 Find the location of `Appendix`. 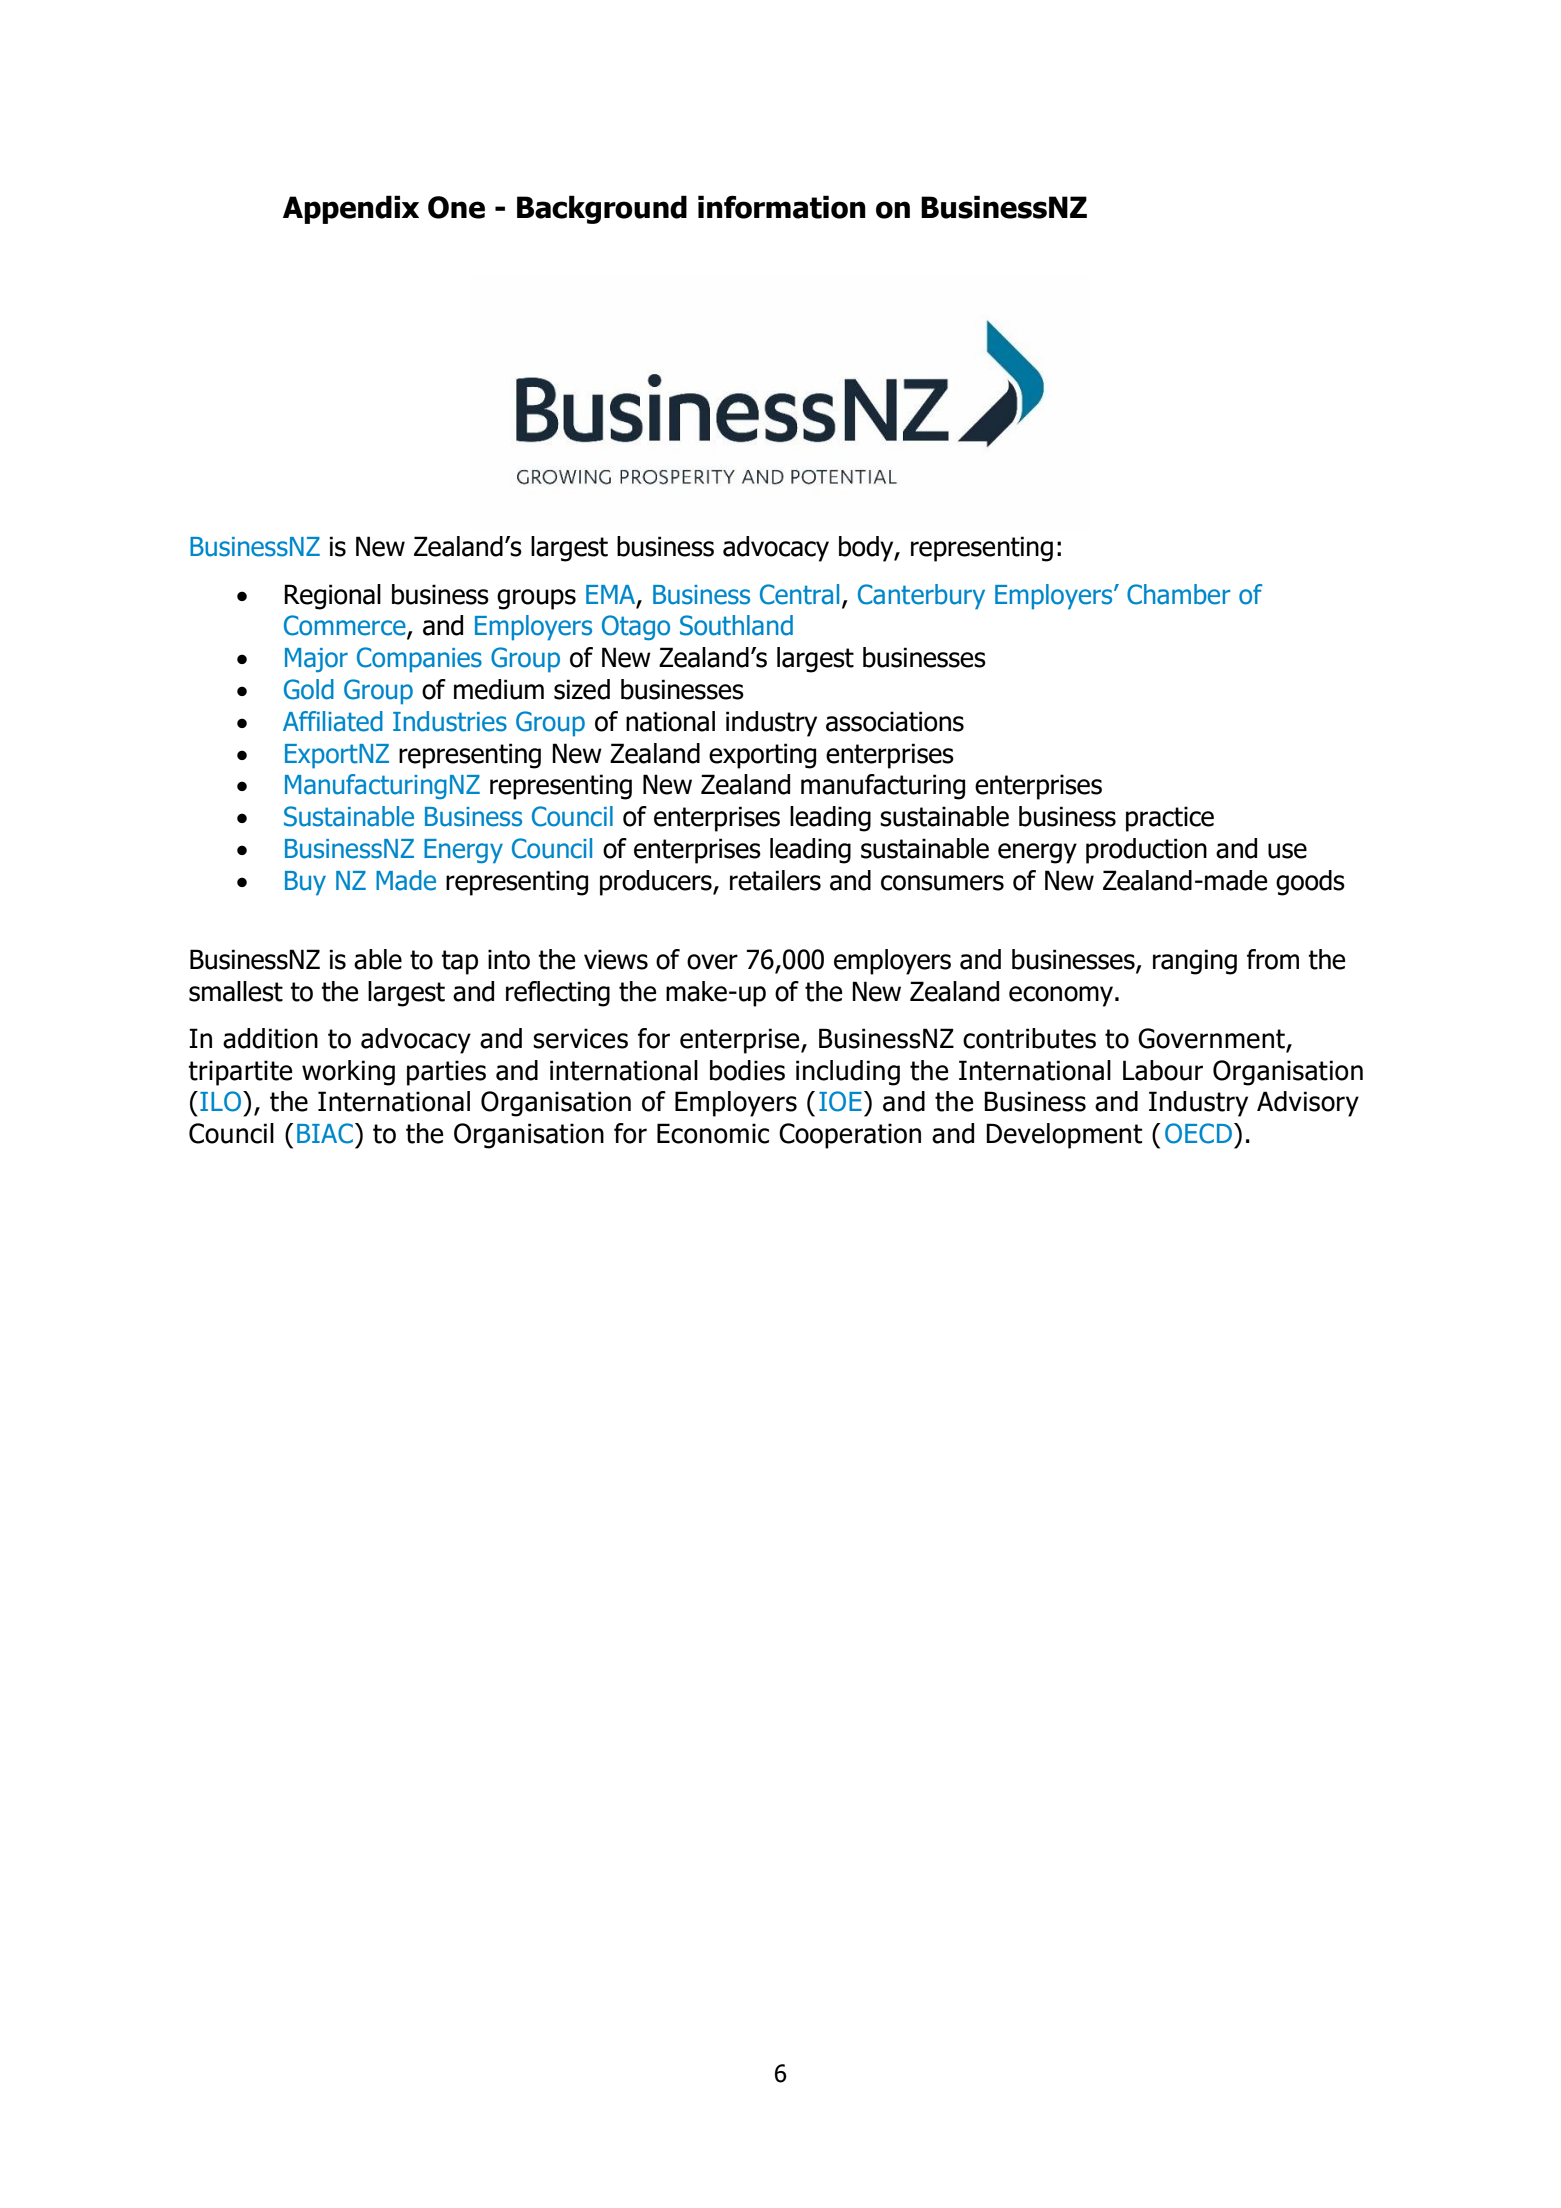

Appendix is located at coordinates (351, 209).
